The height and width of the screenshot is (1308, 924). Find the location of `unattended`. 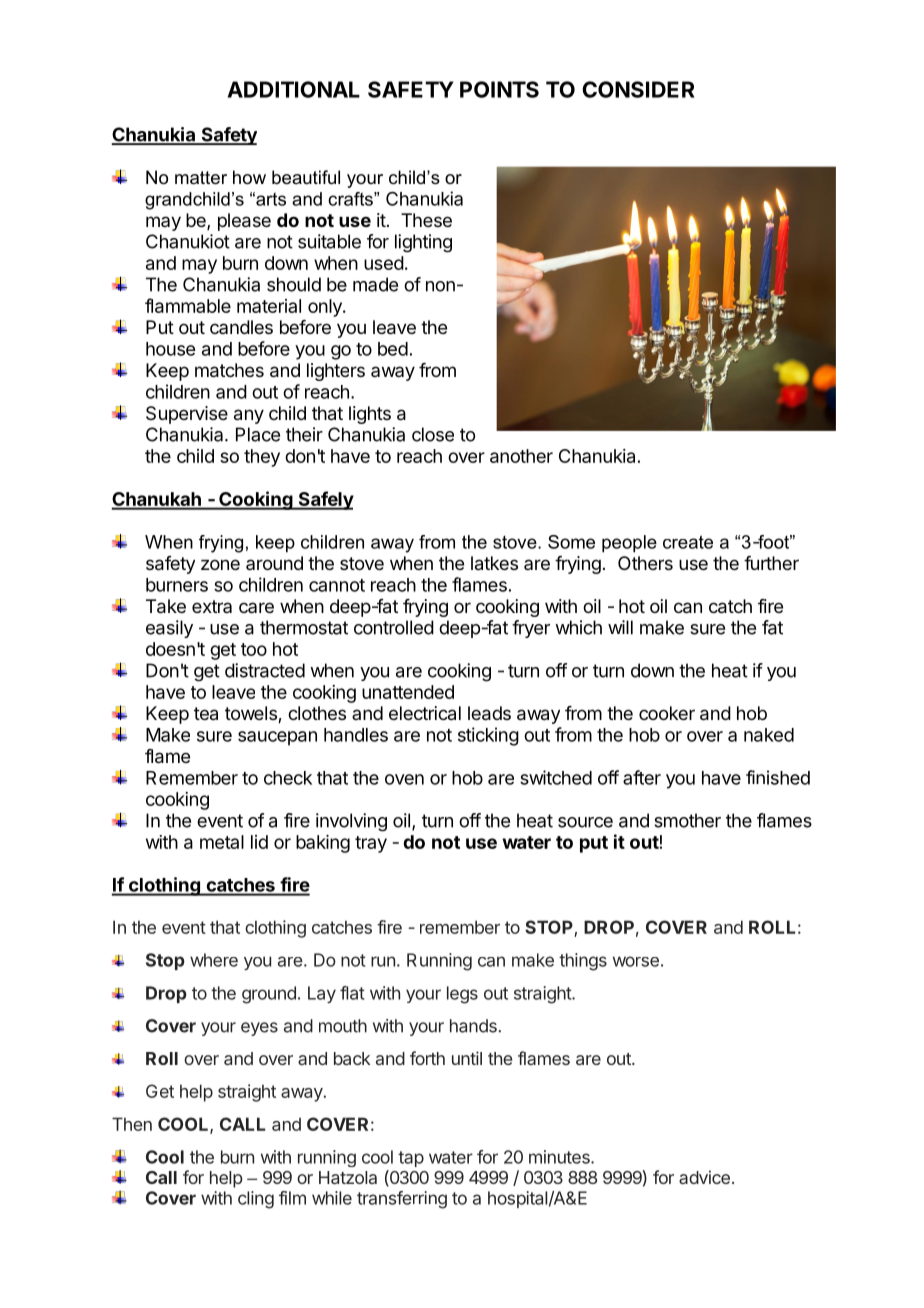

unattended is located at coordinates (408, 692).
